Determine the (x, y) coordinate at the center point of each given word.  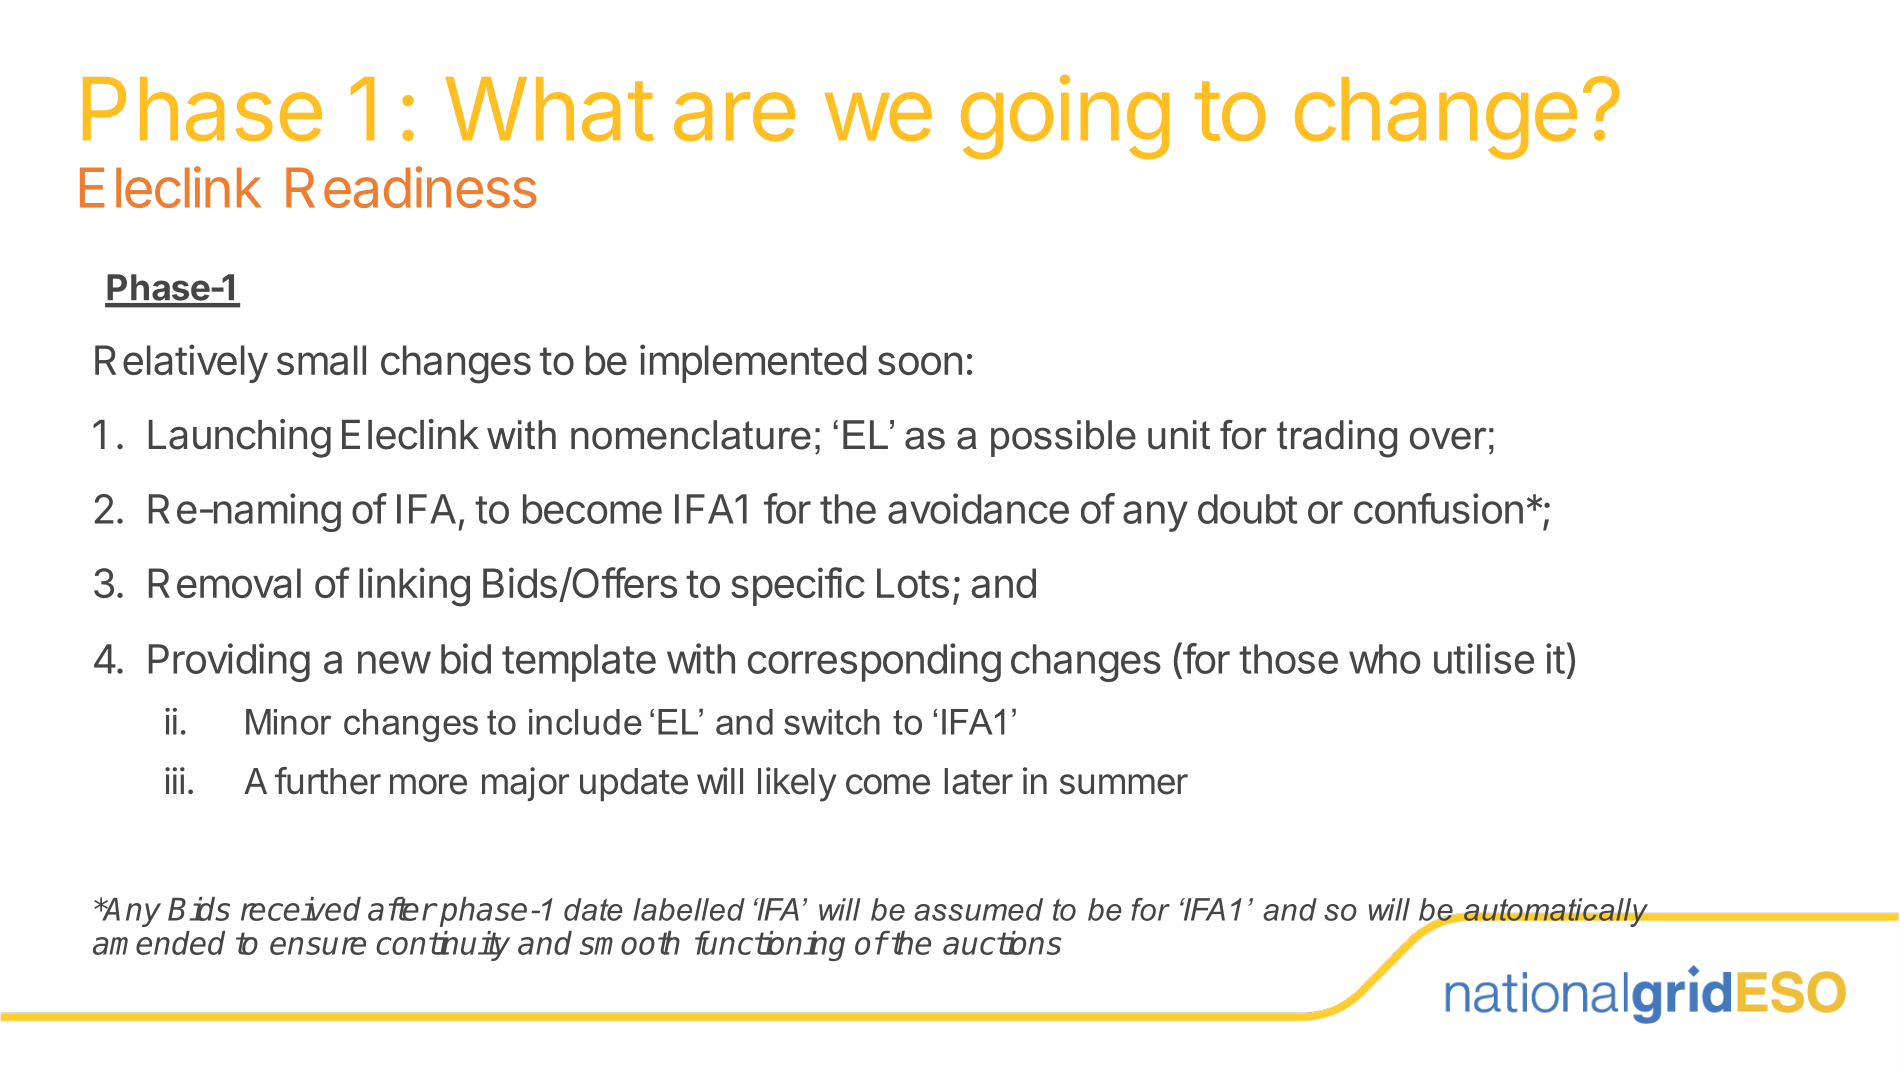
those (1288, 659)
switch (832, 722)
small (321, 360)
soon (920, 363)
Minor (288, 722)
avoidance (978, 508)
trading (1337, 439)
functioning (770, 946)
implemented (753, 363)
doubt (1248, 509)
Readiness (411, 187)
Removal (225, 583)
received (301, 909)
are (734, 117)
